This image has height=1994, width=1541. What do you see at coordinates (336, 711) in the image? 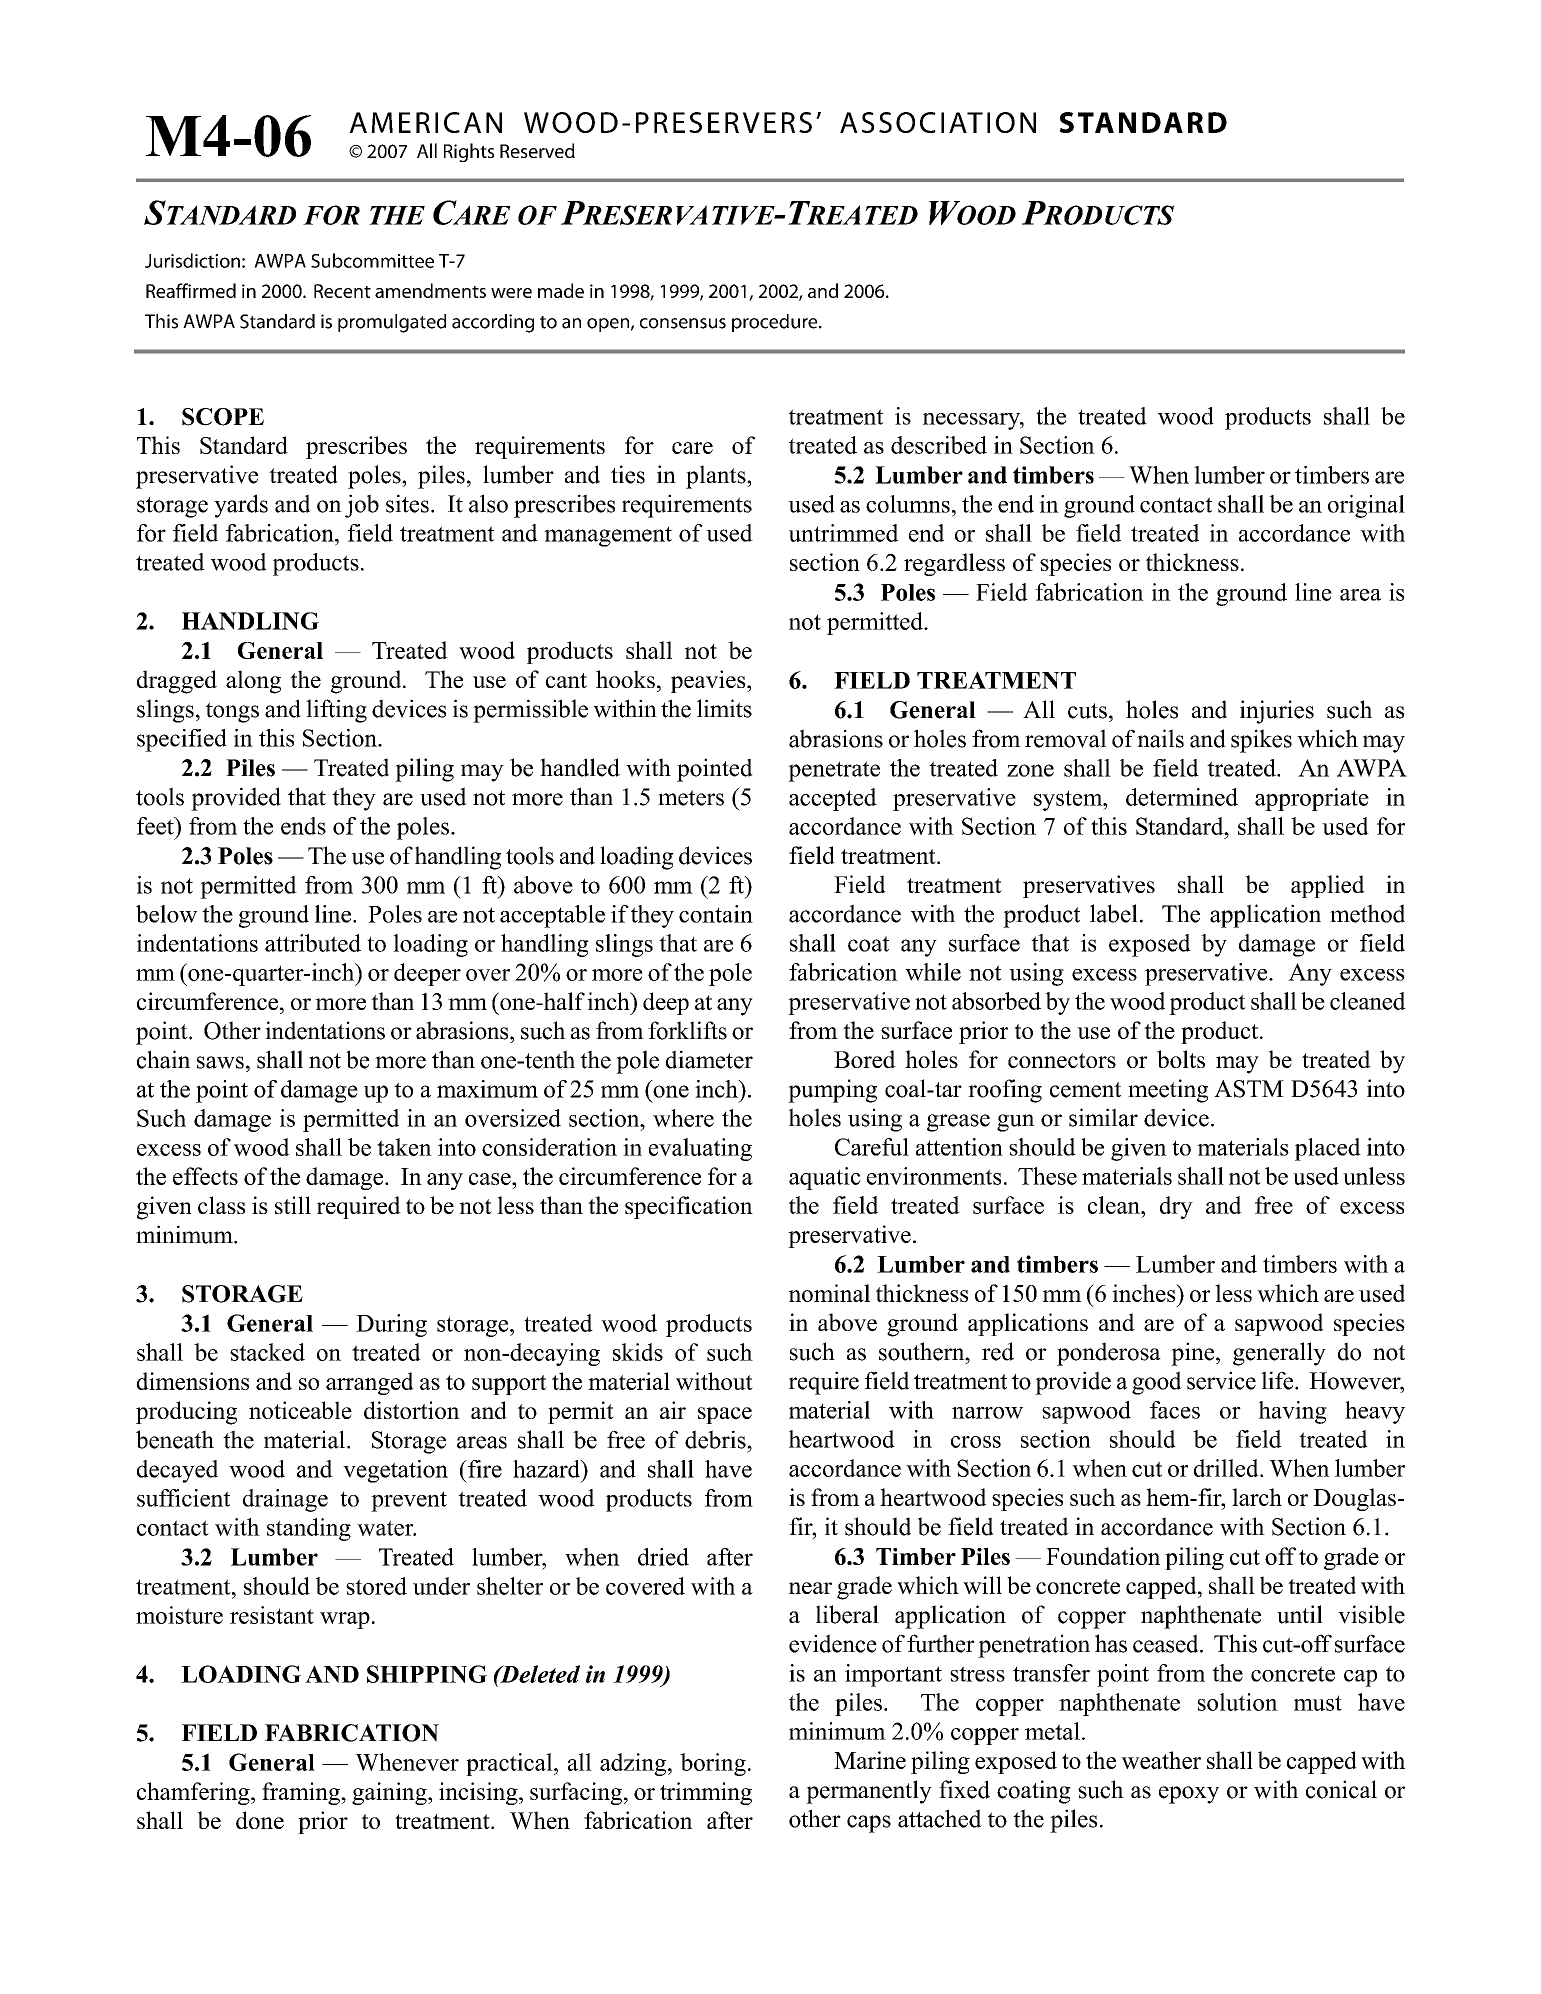
I see `lifting` at bounding box center [336, 711].
